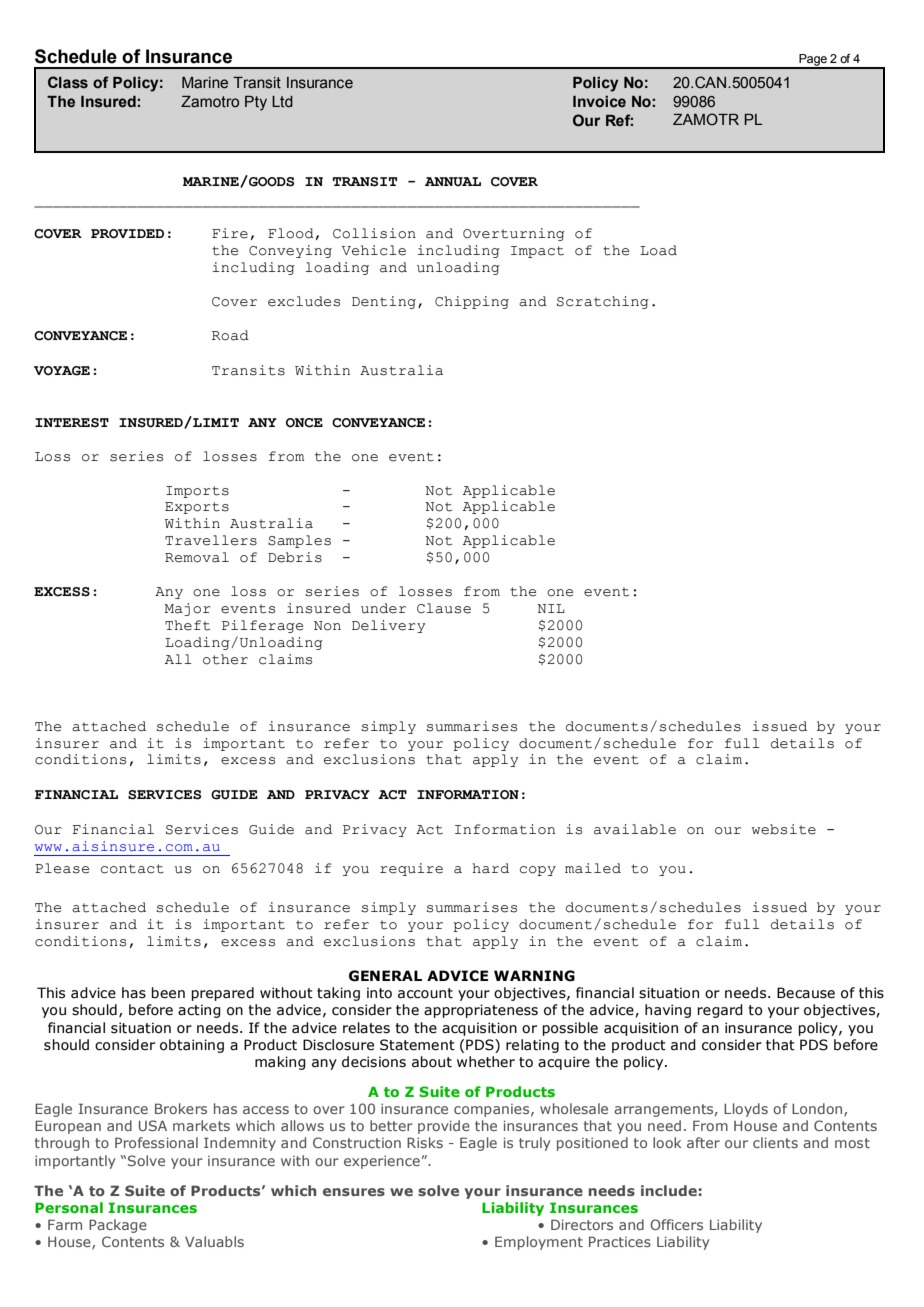 The width and height of the screenshot is (924, 1307). Describe the element at coordinates (118, 1226) in the screenshot. I see `Package` at that location.
